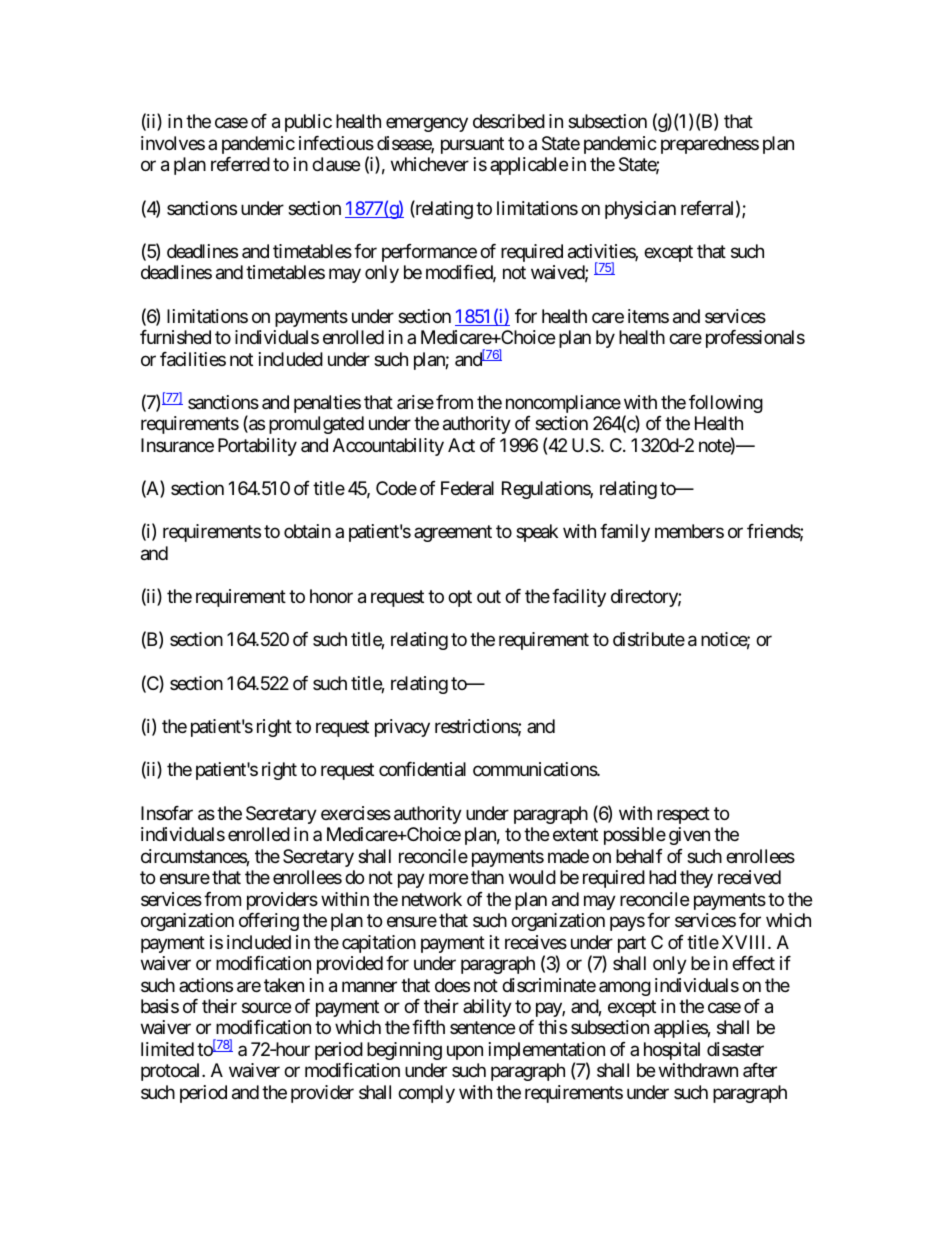  I want to click on honor, so click(331, 596).
